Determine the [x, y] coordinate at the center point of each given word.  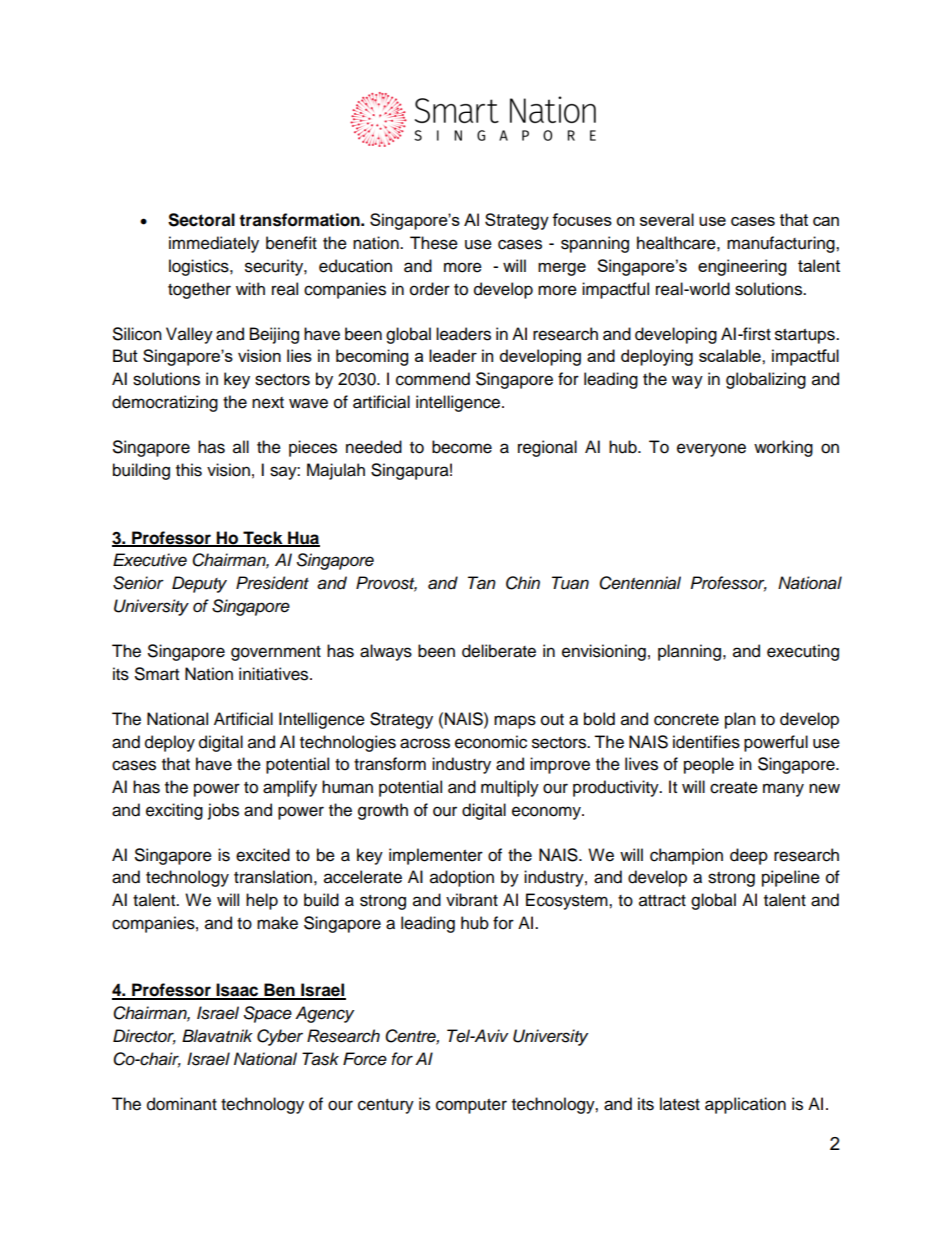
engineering [742, 267]
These [434, 243]
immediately [214, 244]
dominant [182, 1104]
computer [471, 1106]
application [745, 1105]
